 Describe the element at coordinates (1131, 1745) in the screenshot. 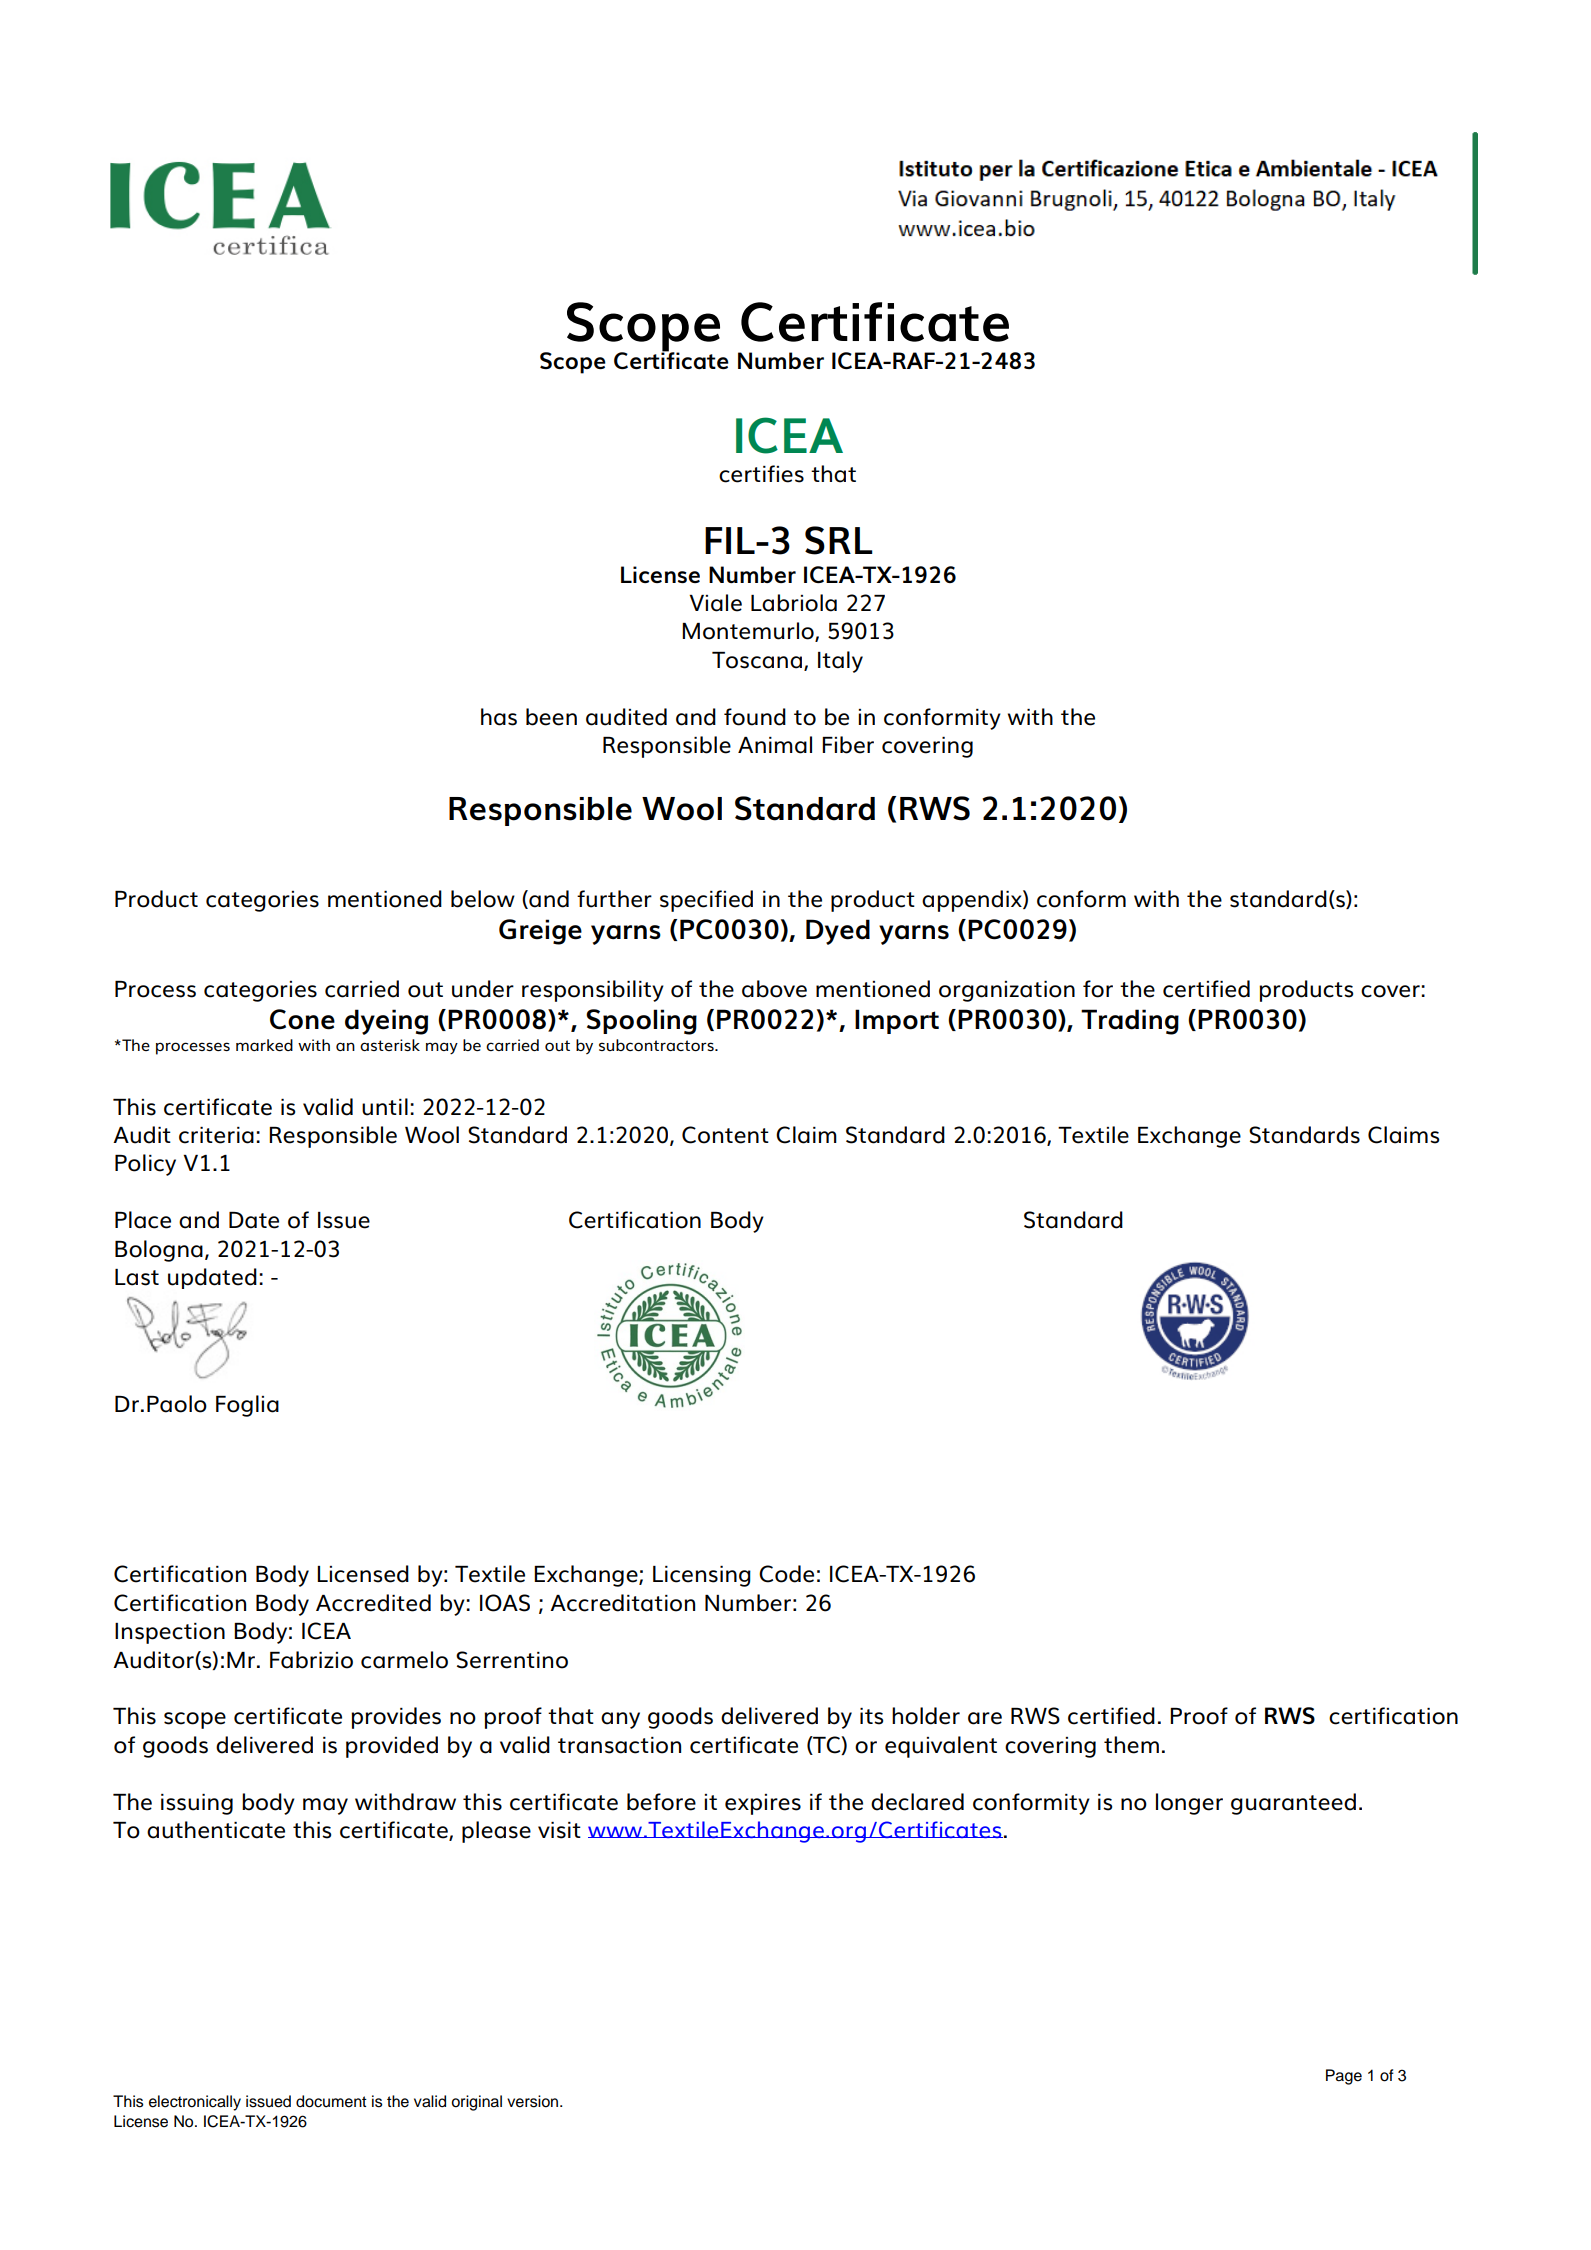

I see `them` at that location.
